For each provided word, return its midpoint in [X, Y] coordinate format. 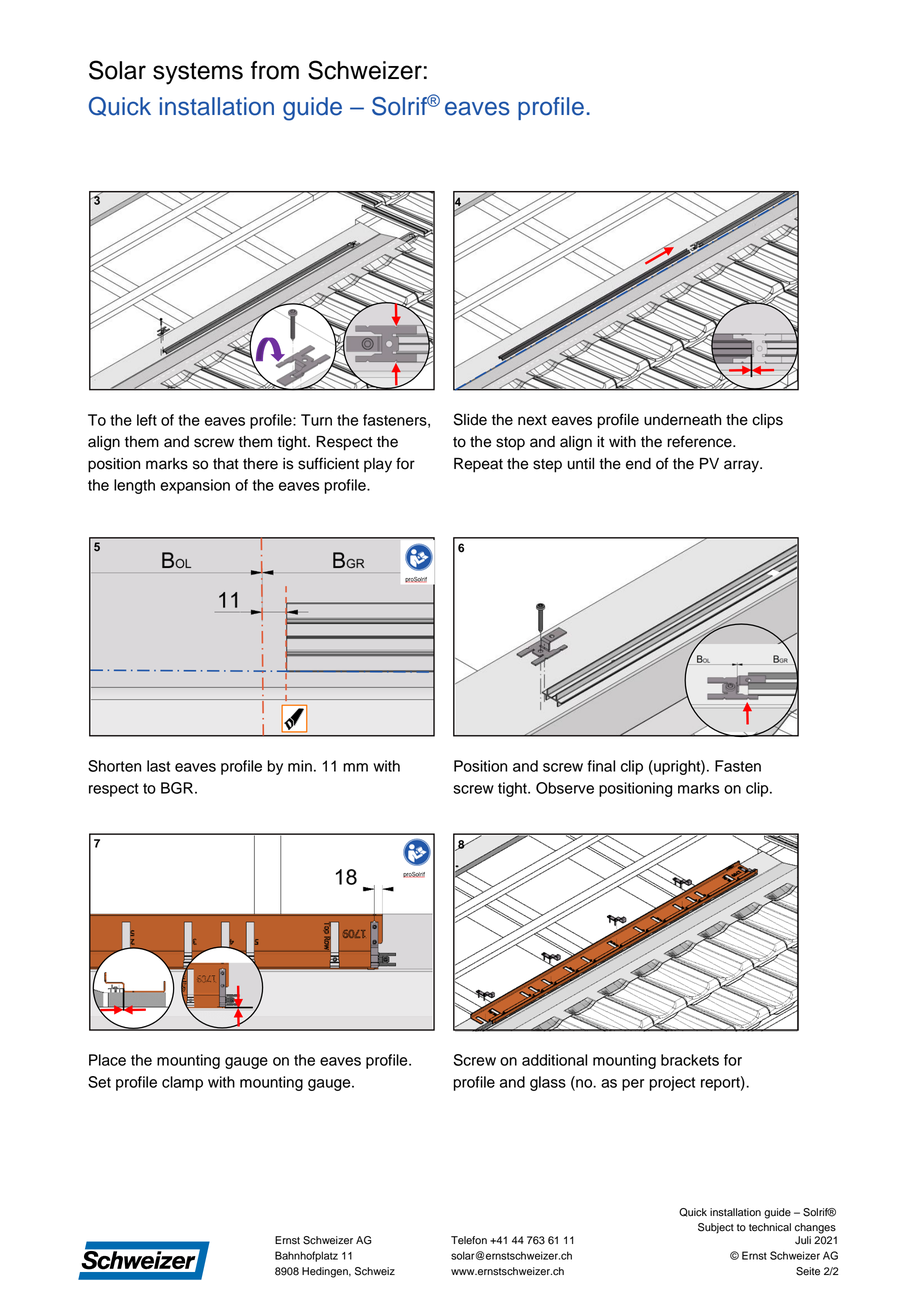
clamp [182, 1083]
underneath [682, 420]
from [275, 70]
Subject [716, 1228]
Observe [565, 788]
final [601, 766]
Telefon [469, 1240]
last [158, 766]
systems [198, 73]
